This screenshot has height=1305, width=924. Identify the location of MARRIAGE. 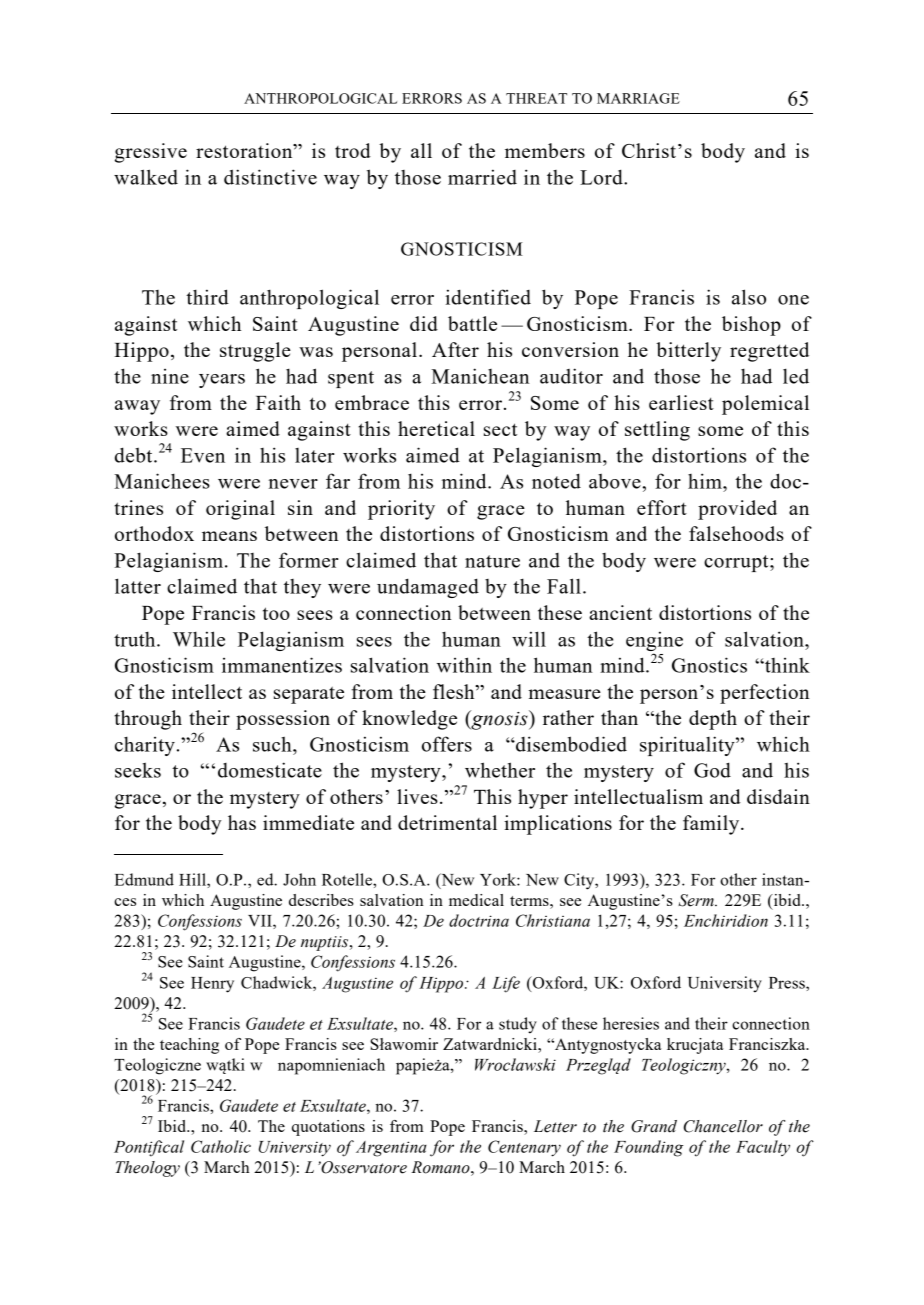
(638, 98).
